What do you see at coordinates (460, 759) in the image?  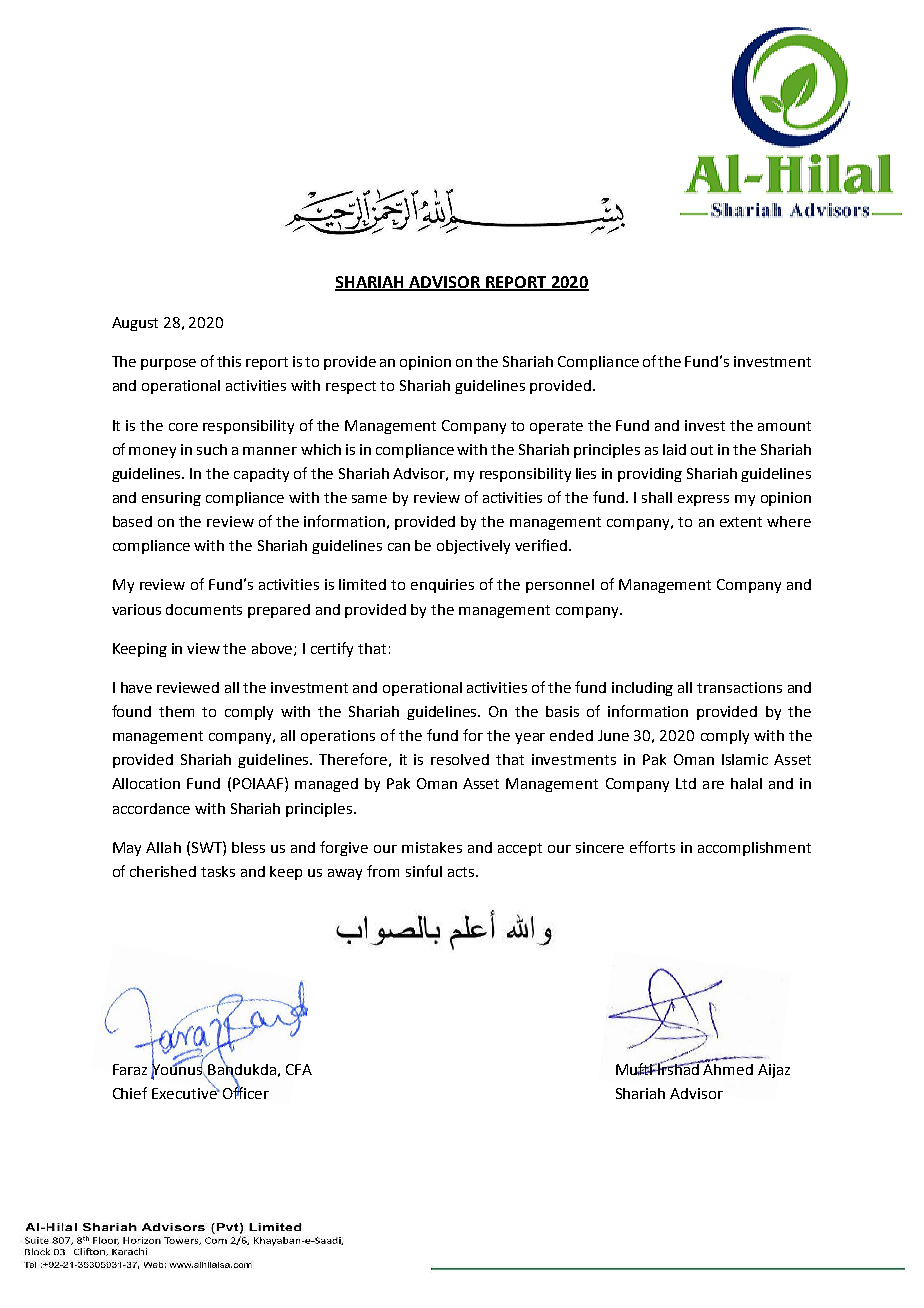 I see `resolved` at bounding box center [460, 759].
